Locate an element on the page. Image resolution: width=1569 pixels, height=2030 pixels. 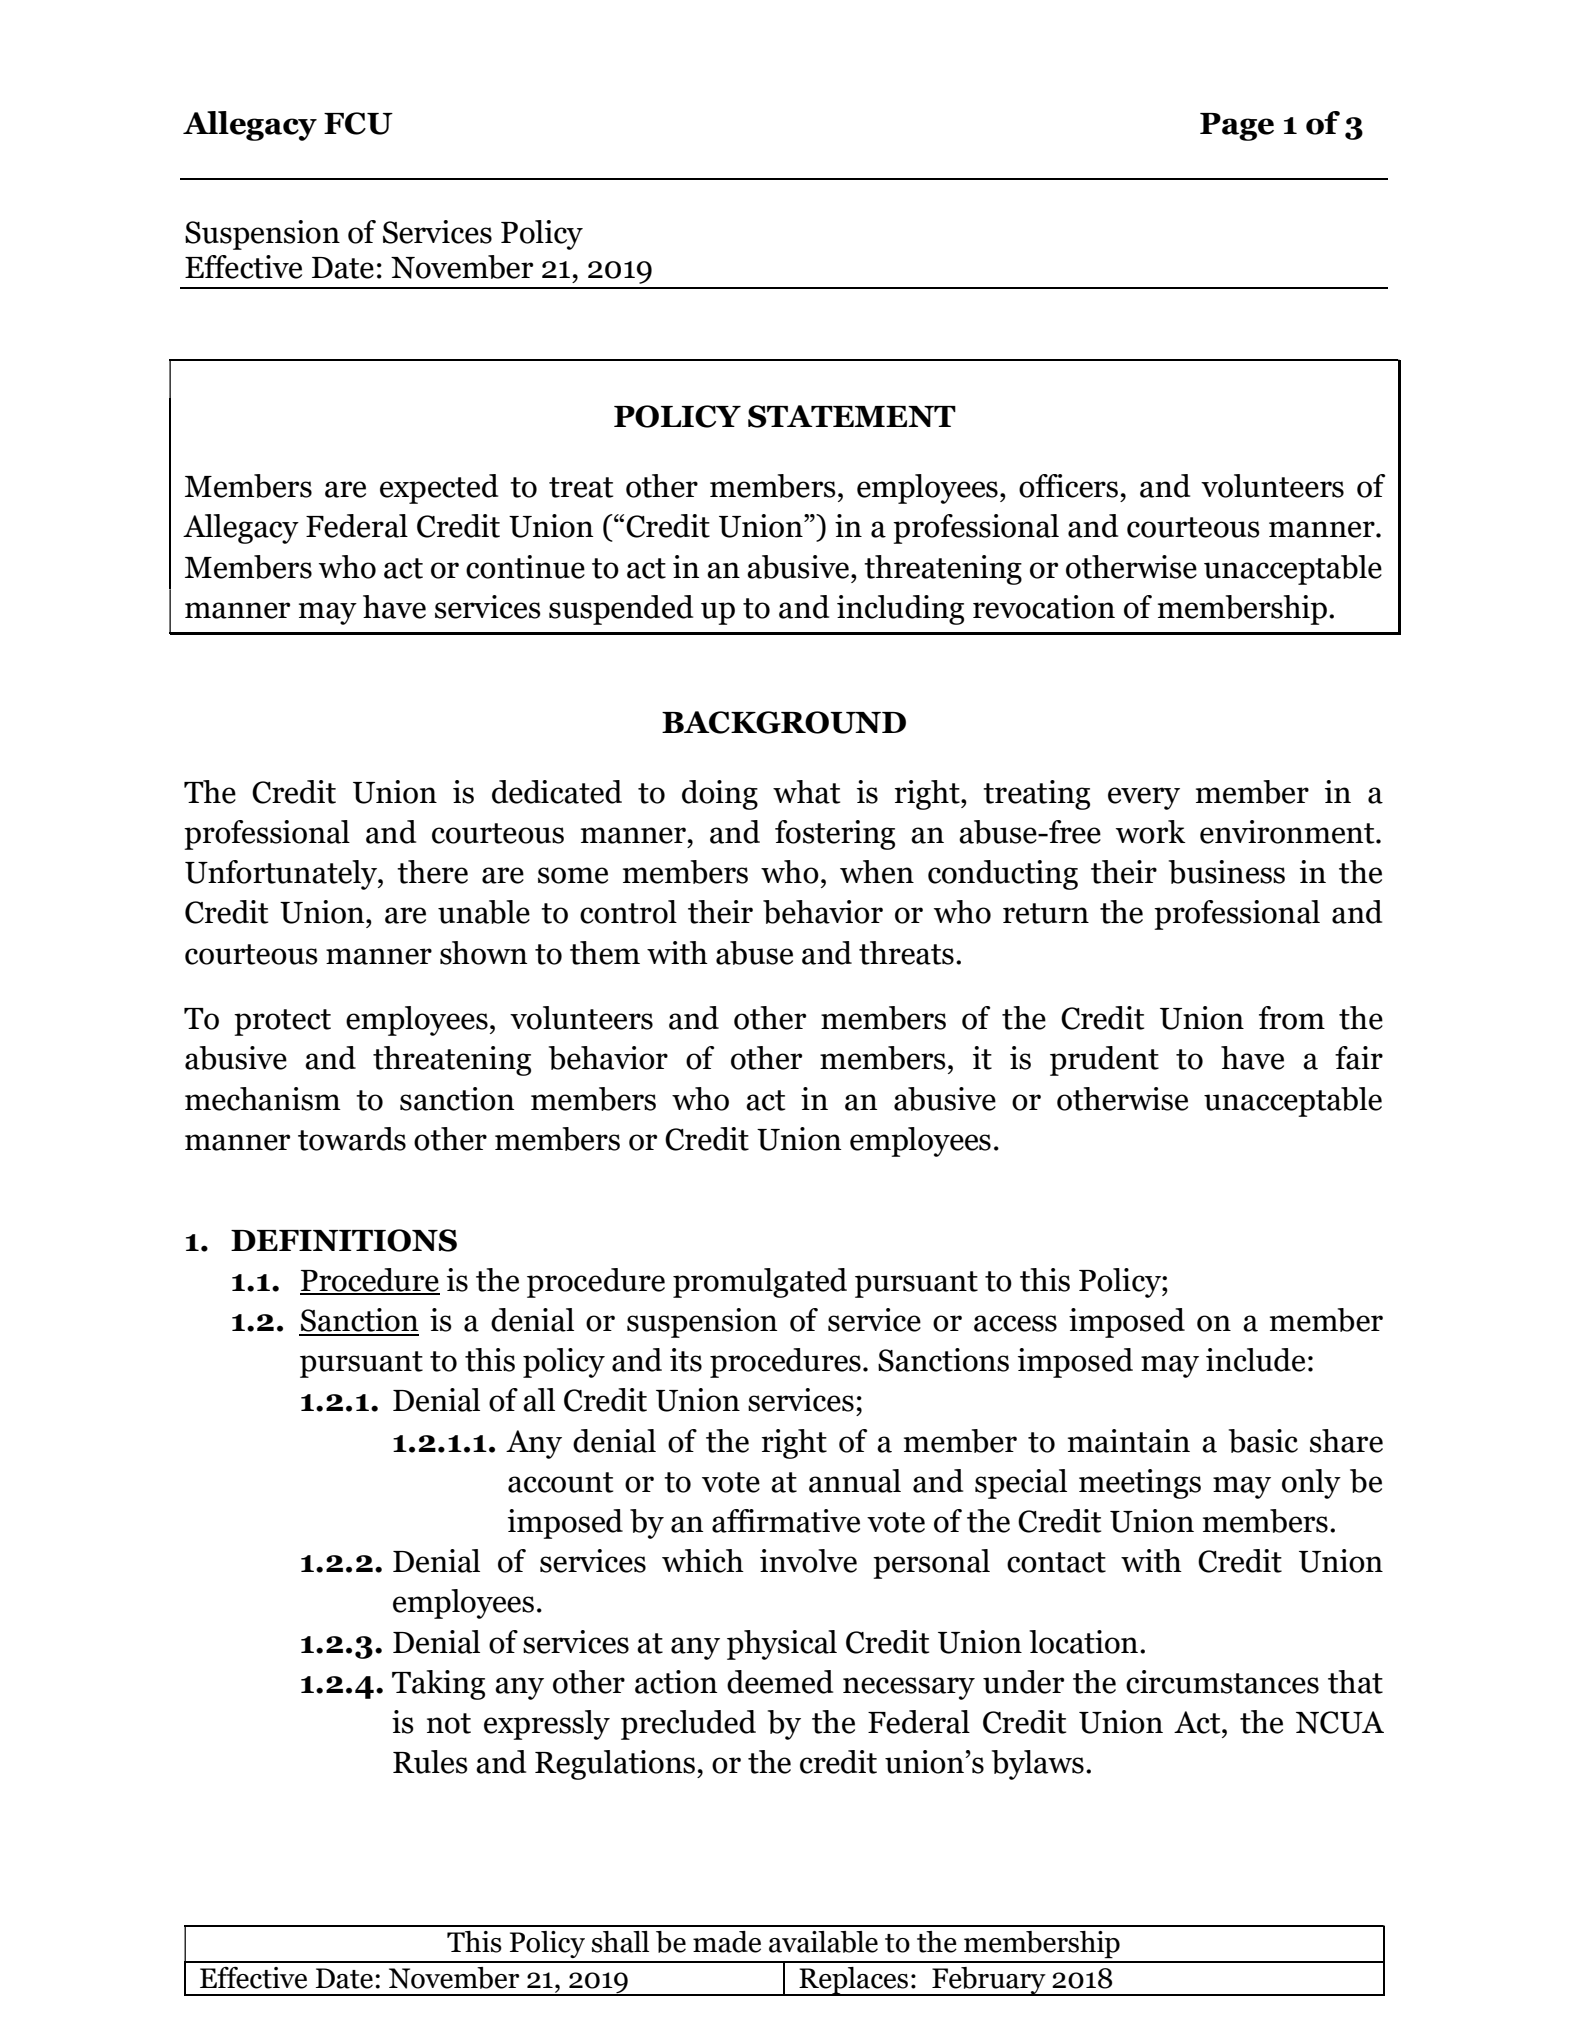
FCU is located at coordinates (358, 123).
